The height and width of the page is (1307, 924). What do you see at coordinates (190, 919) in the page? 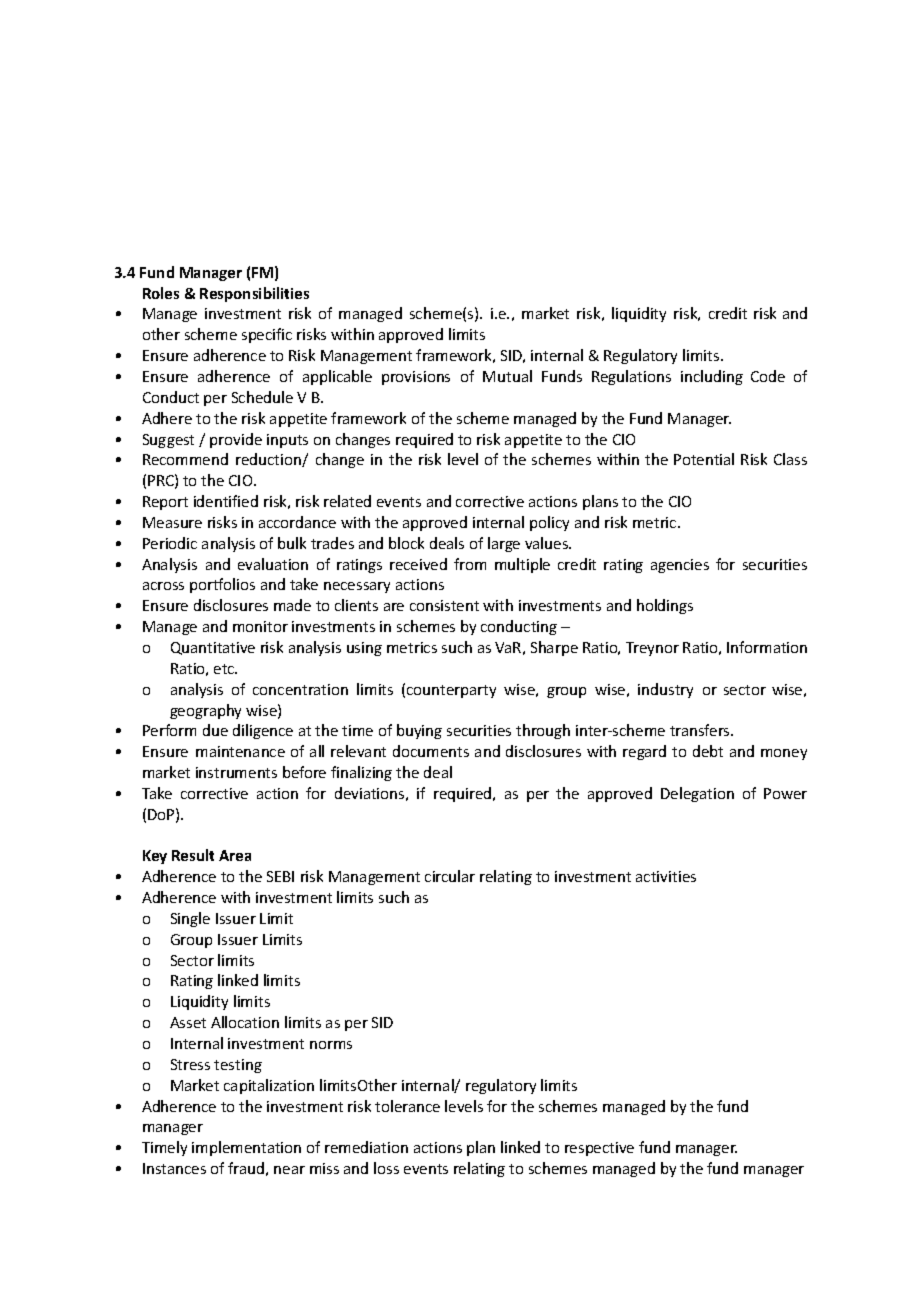
I see `Single` at bounding box center [190, 919].
